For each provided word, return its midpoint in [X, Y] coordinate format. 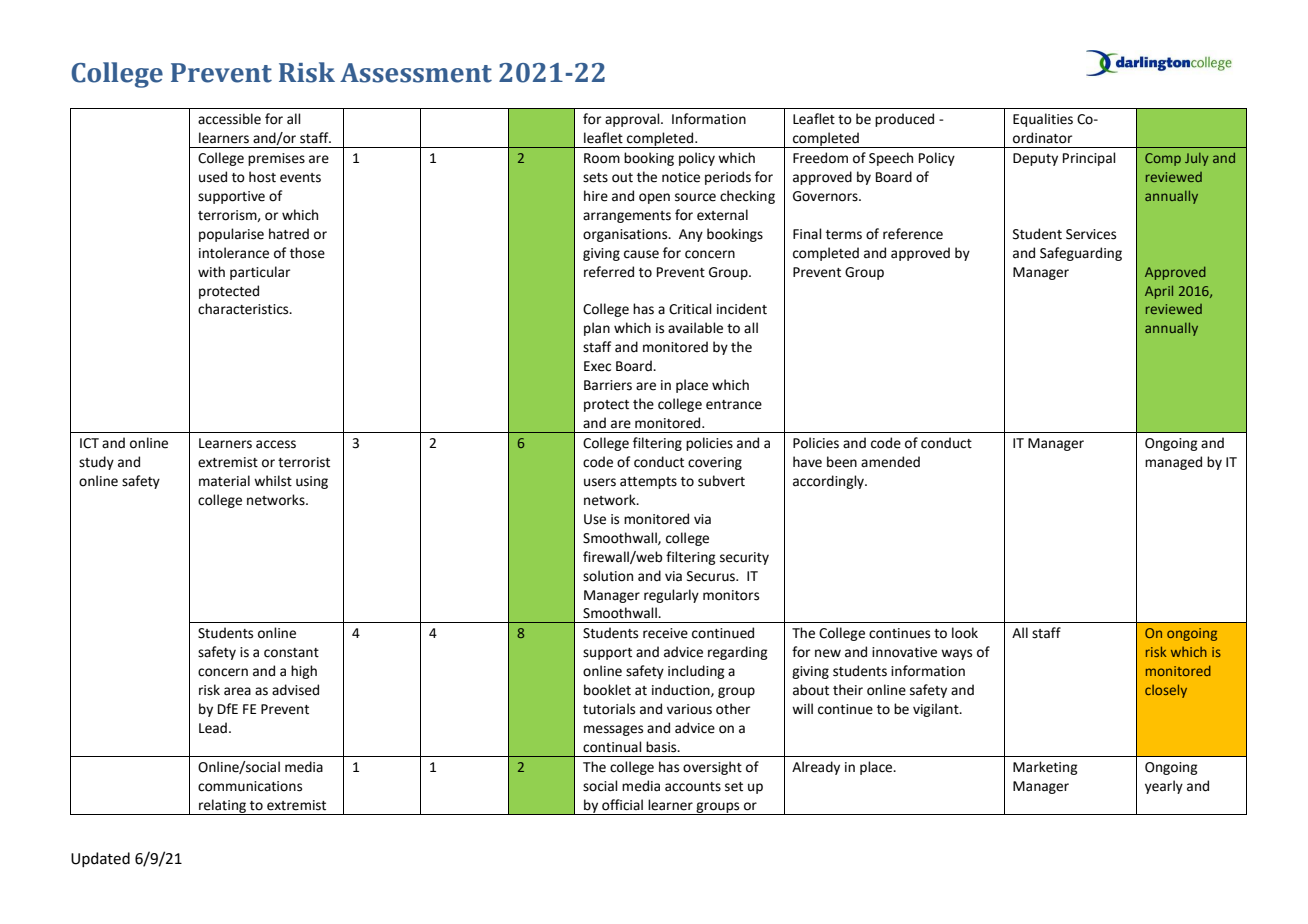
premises [276, 159]
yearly [1164, 787]
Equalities [1043, 120]
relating [222, 807]
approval [633, 120]
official [622, 805]
